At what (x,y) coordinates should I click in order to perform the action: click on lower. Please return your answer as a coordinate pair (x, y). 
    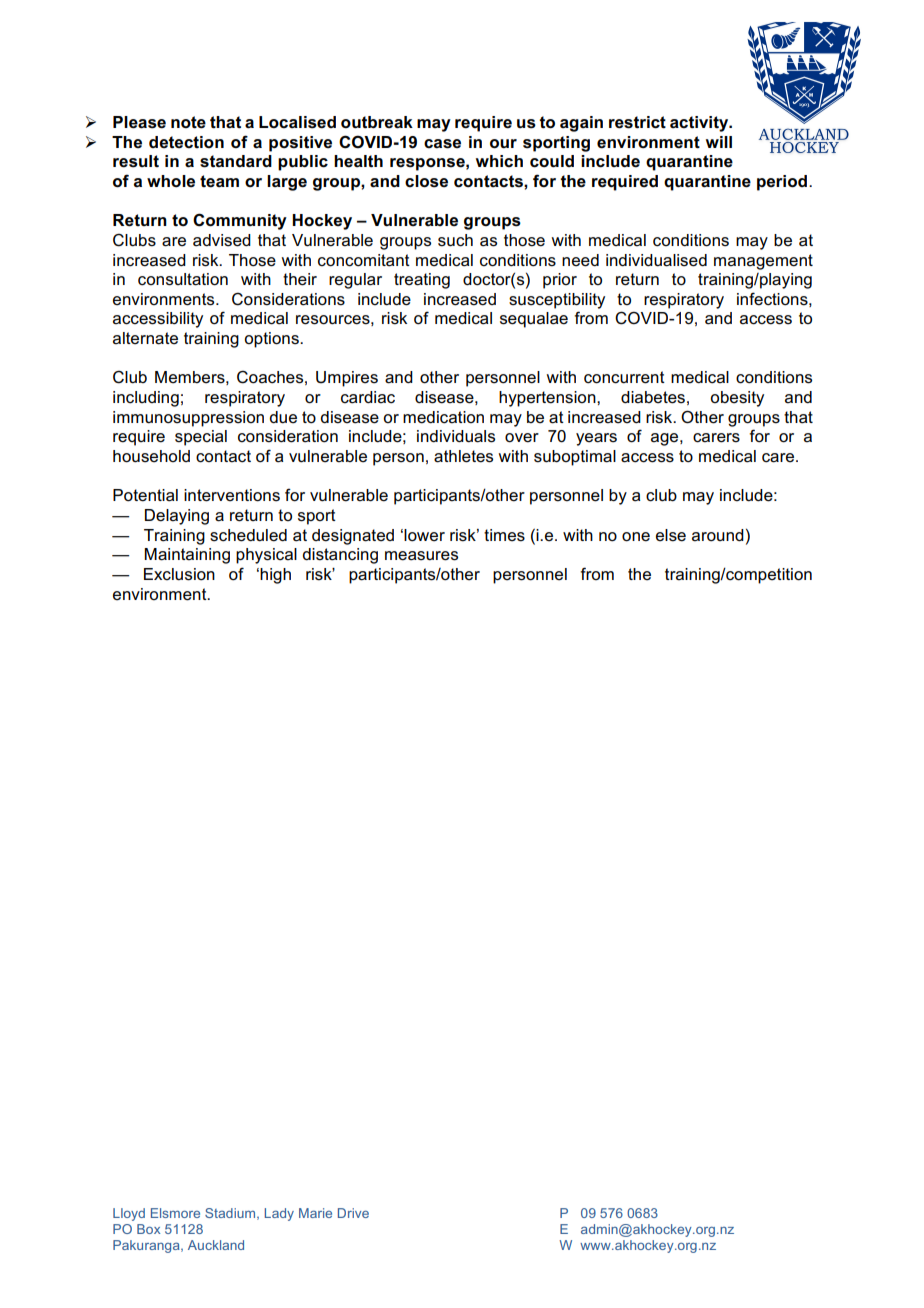
    Looking at the image, I should click on (424, 535).
